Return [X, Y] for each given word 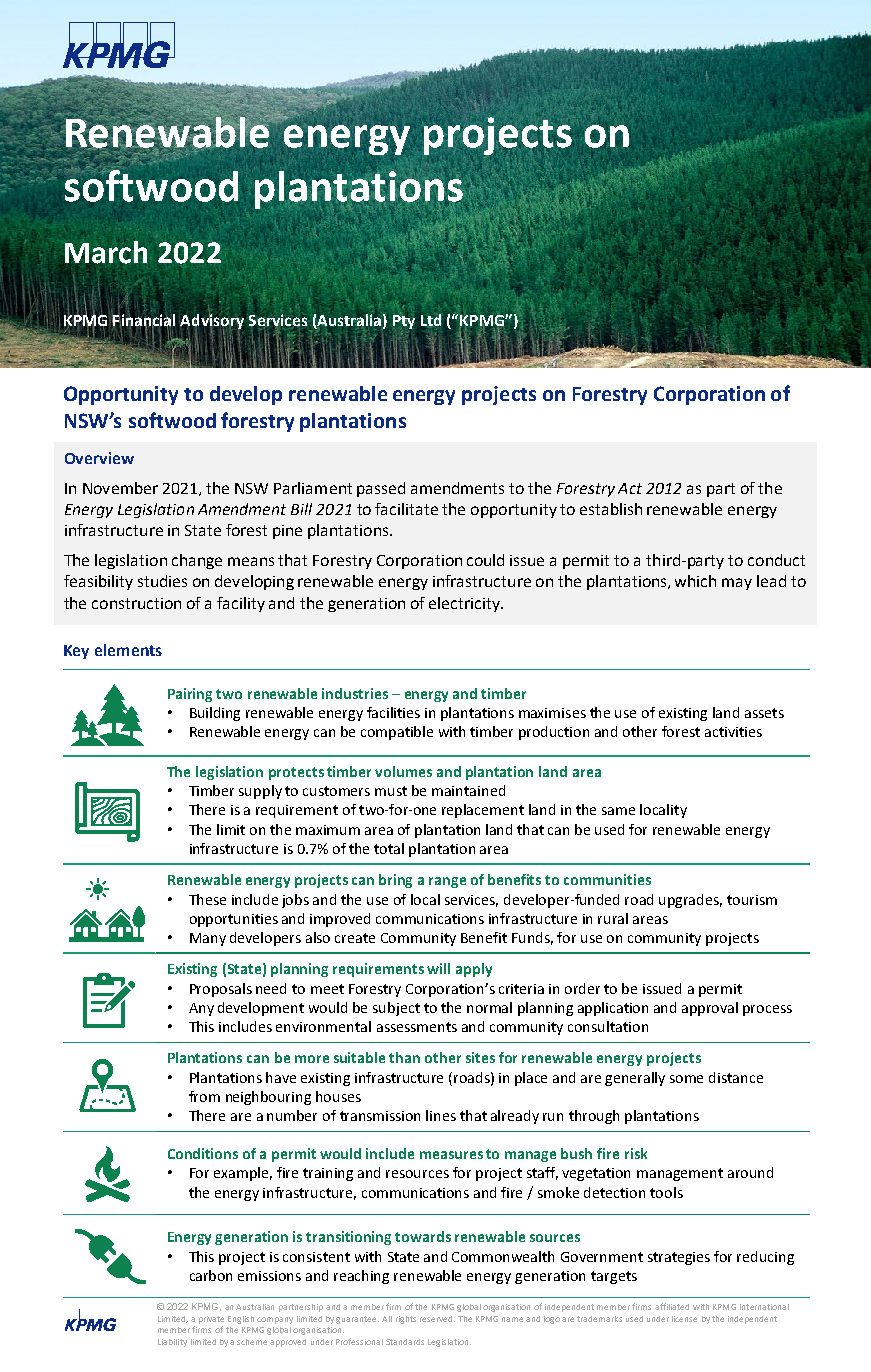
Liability [172, 1343]
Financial [143, 321]
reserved [437, 1319]
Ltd [431, 320]
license [684, 1319]
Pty [404, 323]
